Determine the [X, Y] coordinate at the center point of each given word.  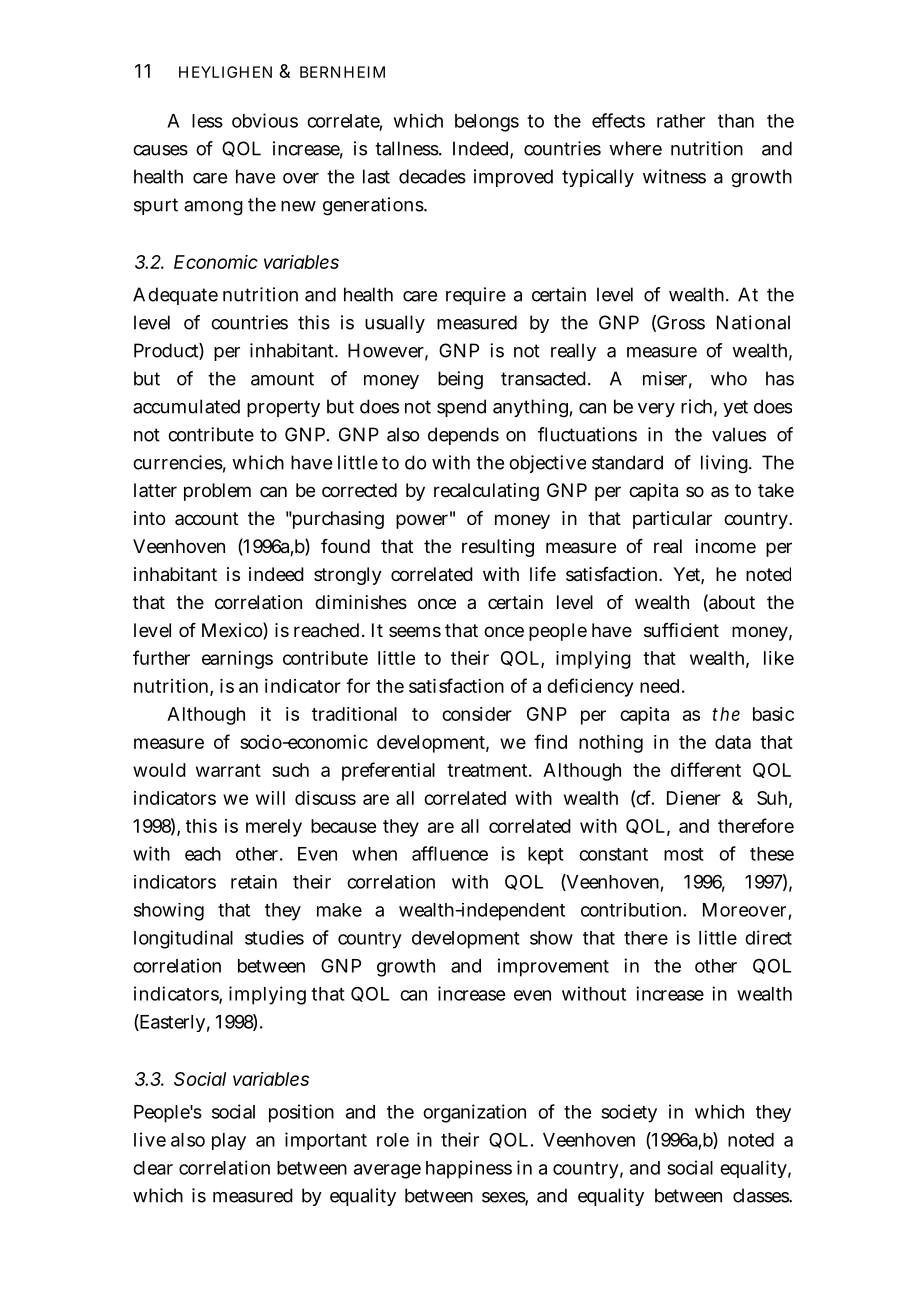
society [629, 1113]
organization [474, 1113]
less [207, 121]
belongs [487, 123]
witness [674, 176]
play [229, 1141]
